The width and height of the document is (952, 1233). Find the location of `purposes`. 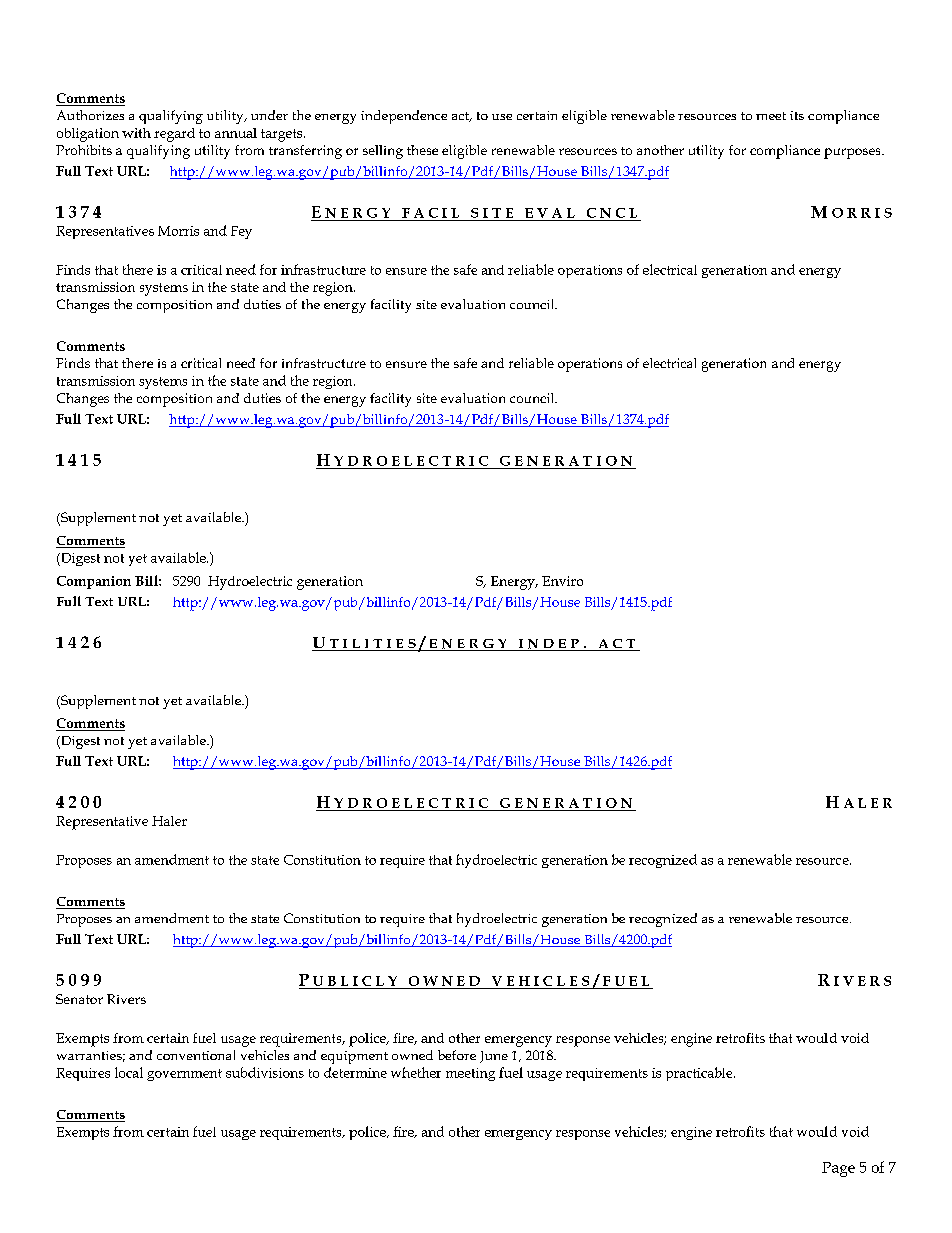

purposes is located at coordinates (853, 153).
